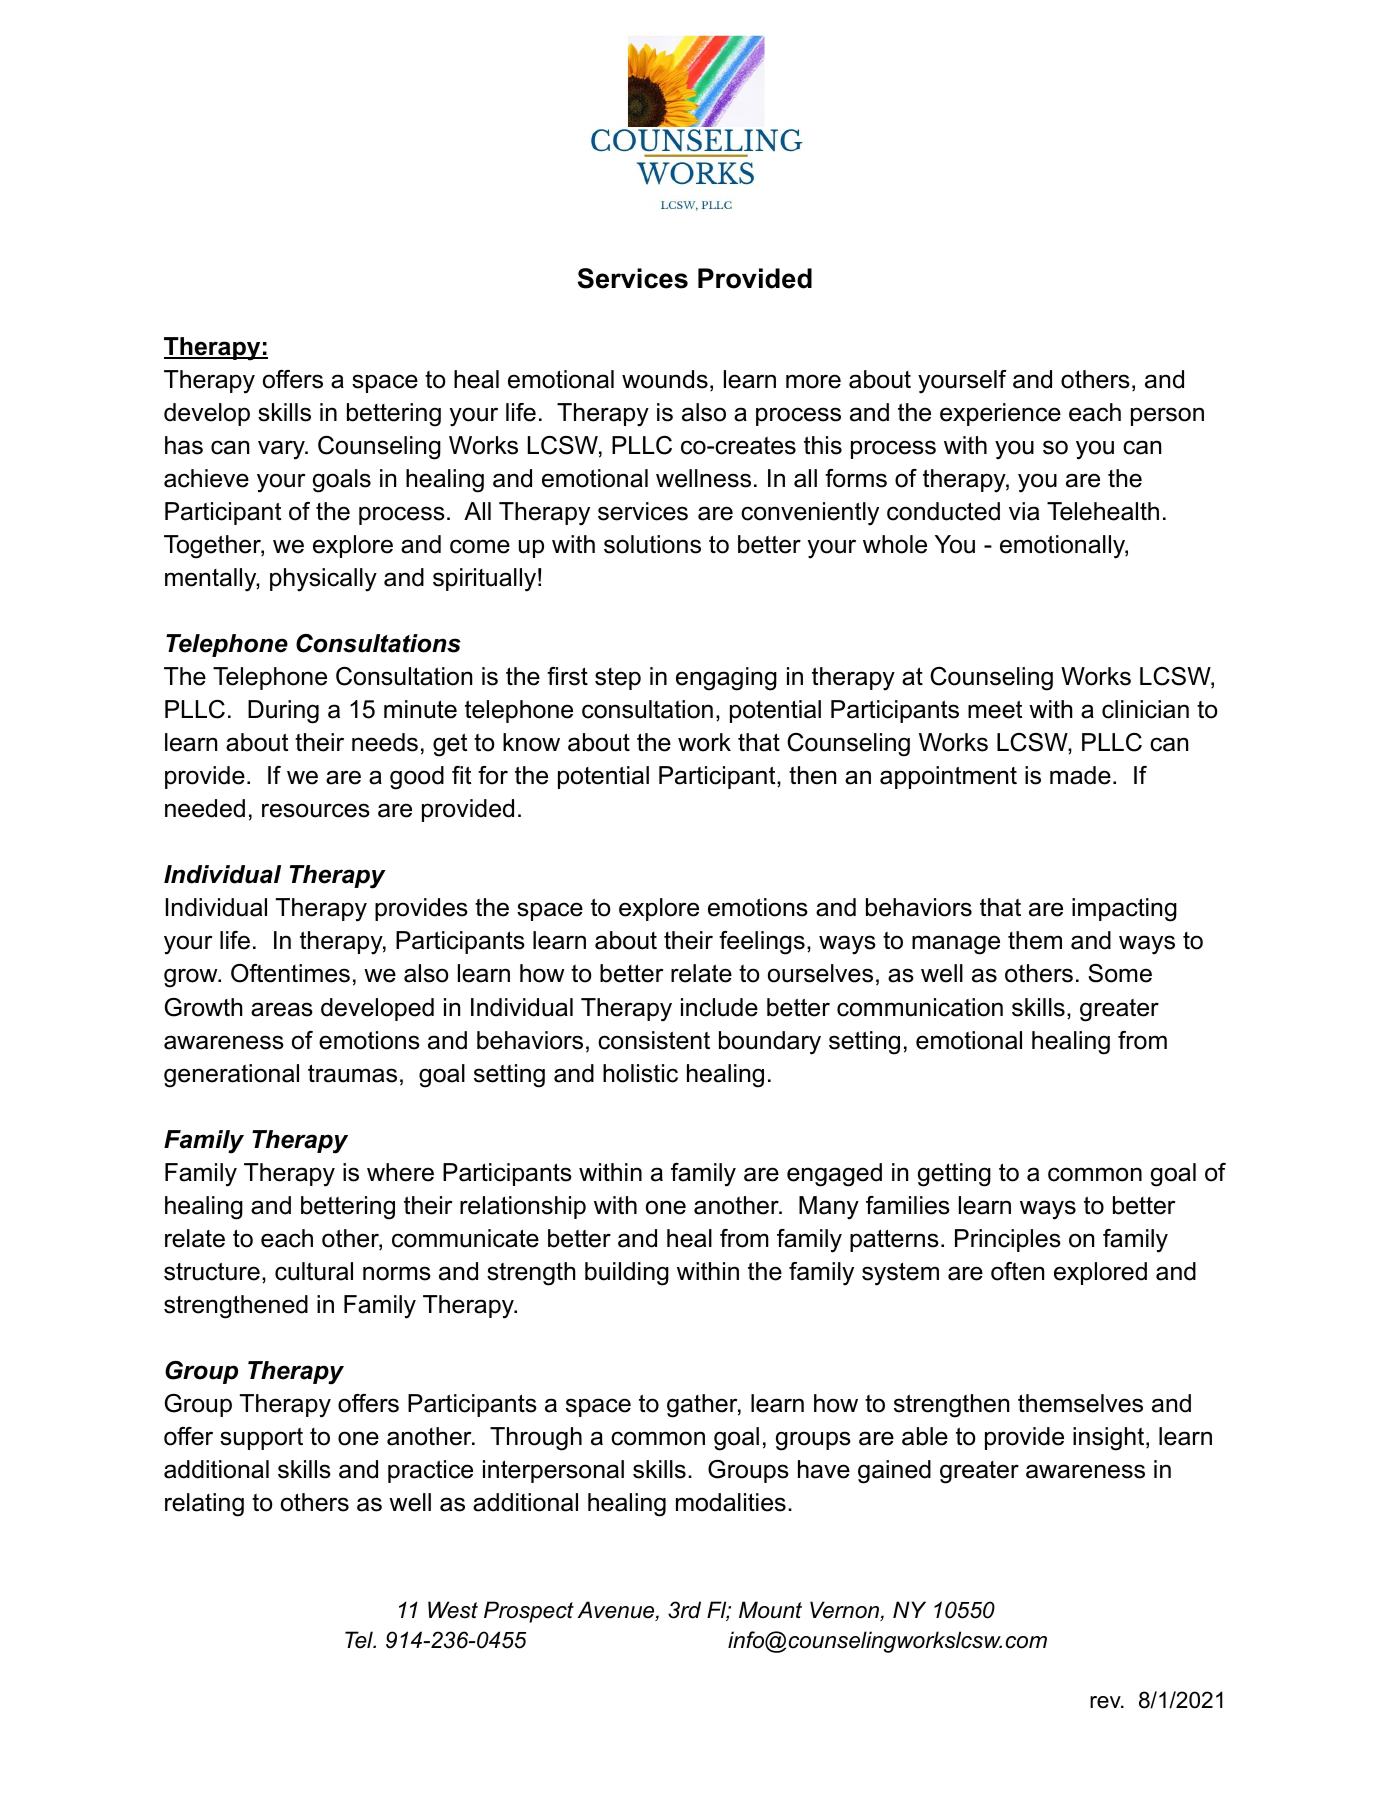 Image resolution: width=1390 pixels, height=1799 pixels. What do you see at coordinates (204, 1505) in the screenshot?
I see `relating` at bounding box center [204, 1505].
